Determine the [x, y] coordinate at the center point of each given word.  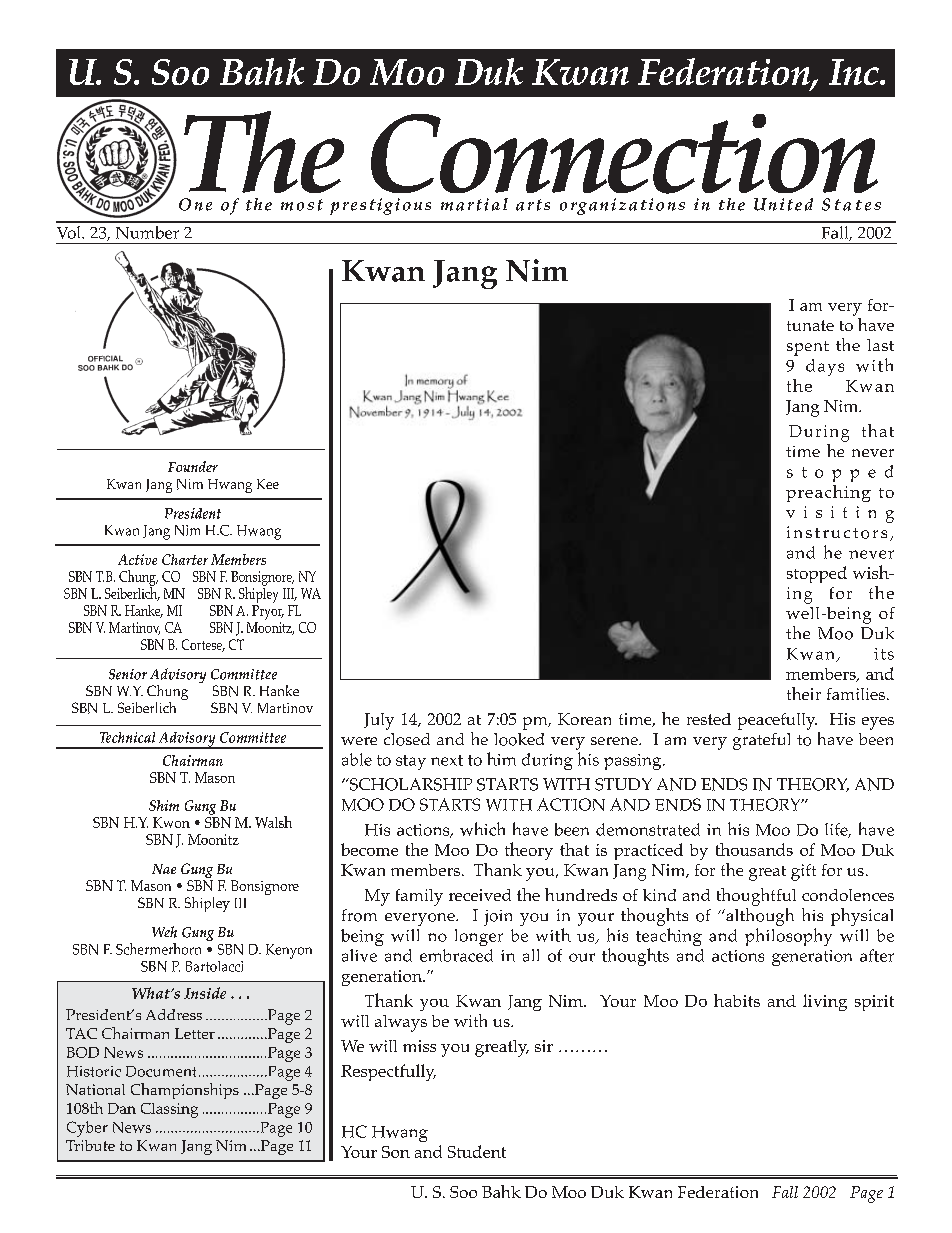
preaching [828, 493]
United [783, 204]
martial [474, 204]
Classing [169, 1110]
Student [477, 1151]
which [482, 829]
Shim [164, 805]
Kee [268, 484]
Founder [193, 466]
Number [147, 232]
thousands [754, 849]
